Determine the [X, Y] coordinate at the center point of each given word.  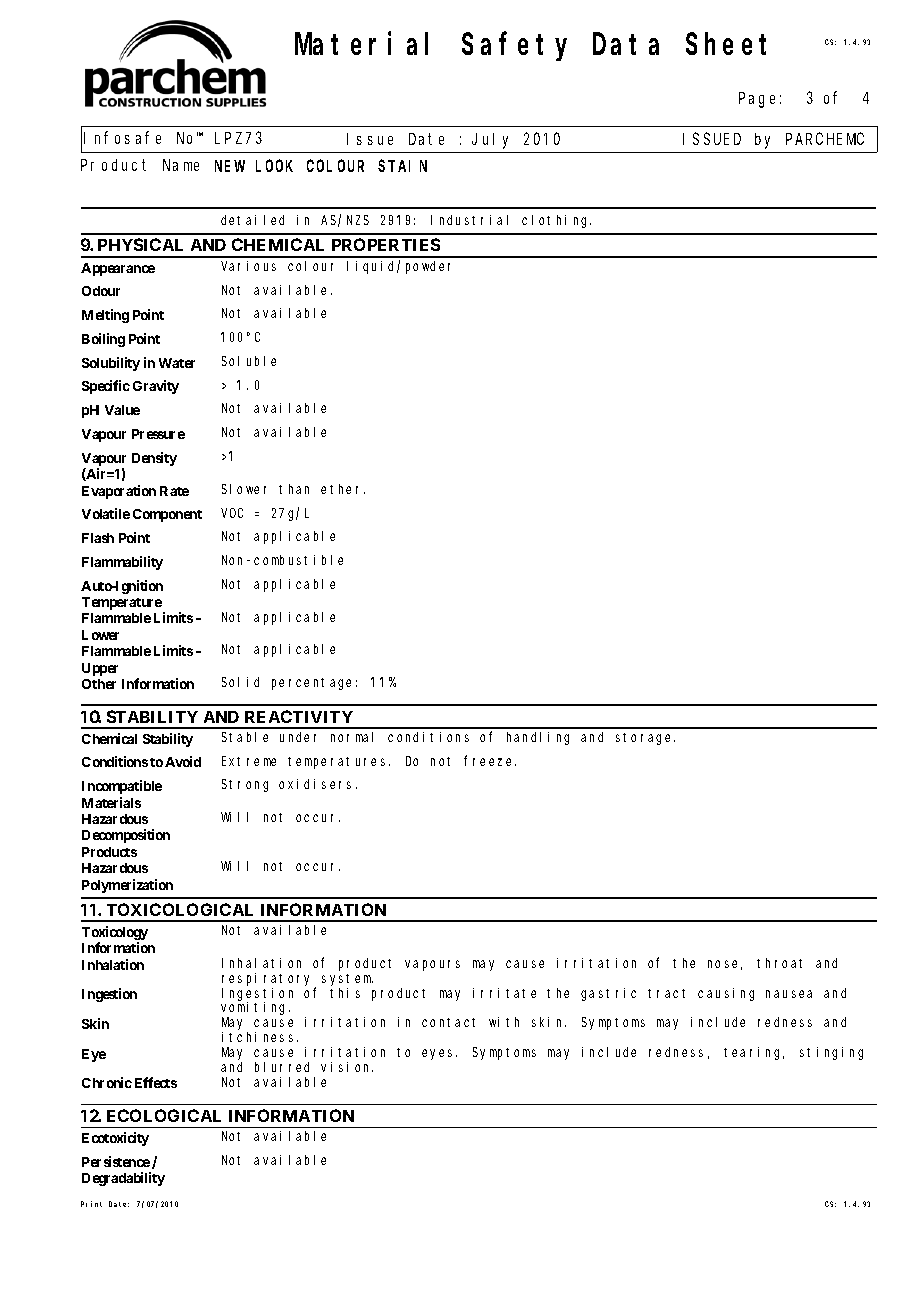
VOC [232, 513]
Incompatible [122, 787]
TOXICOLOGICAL [180, 909]
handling [538, 738]
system [347, 980]
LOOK [274, 166]
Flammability [122, 563]
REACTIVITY [299, 716]
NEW [230, 166]
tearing [754, 1053]
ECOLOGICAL [164, 1115]
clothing [556, 221]
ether [343, 489]
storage [645, 739]
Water [177, 363]
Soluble [249, 361]
